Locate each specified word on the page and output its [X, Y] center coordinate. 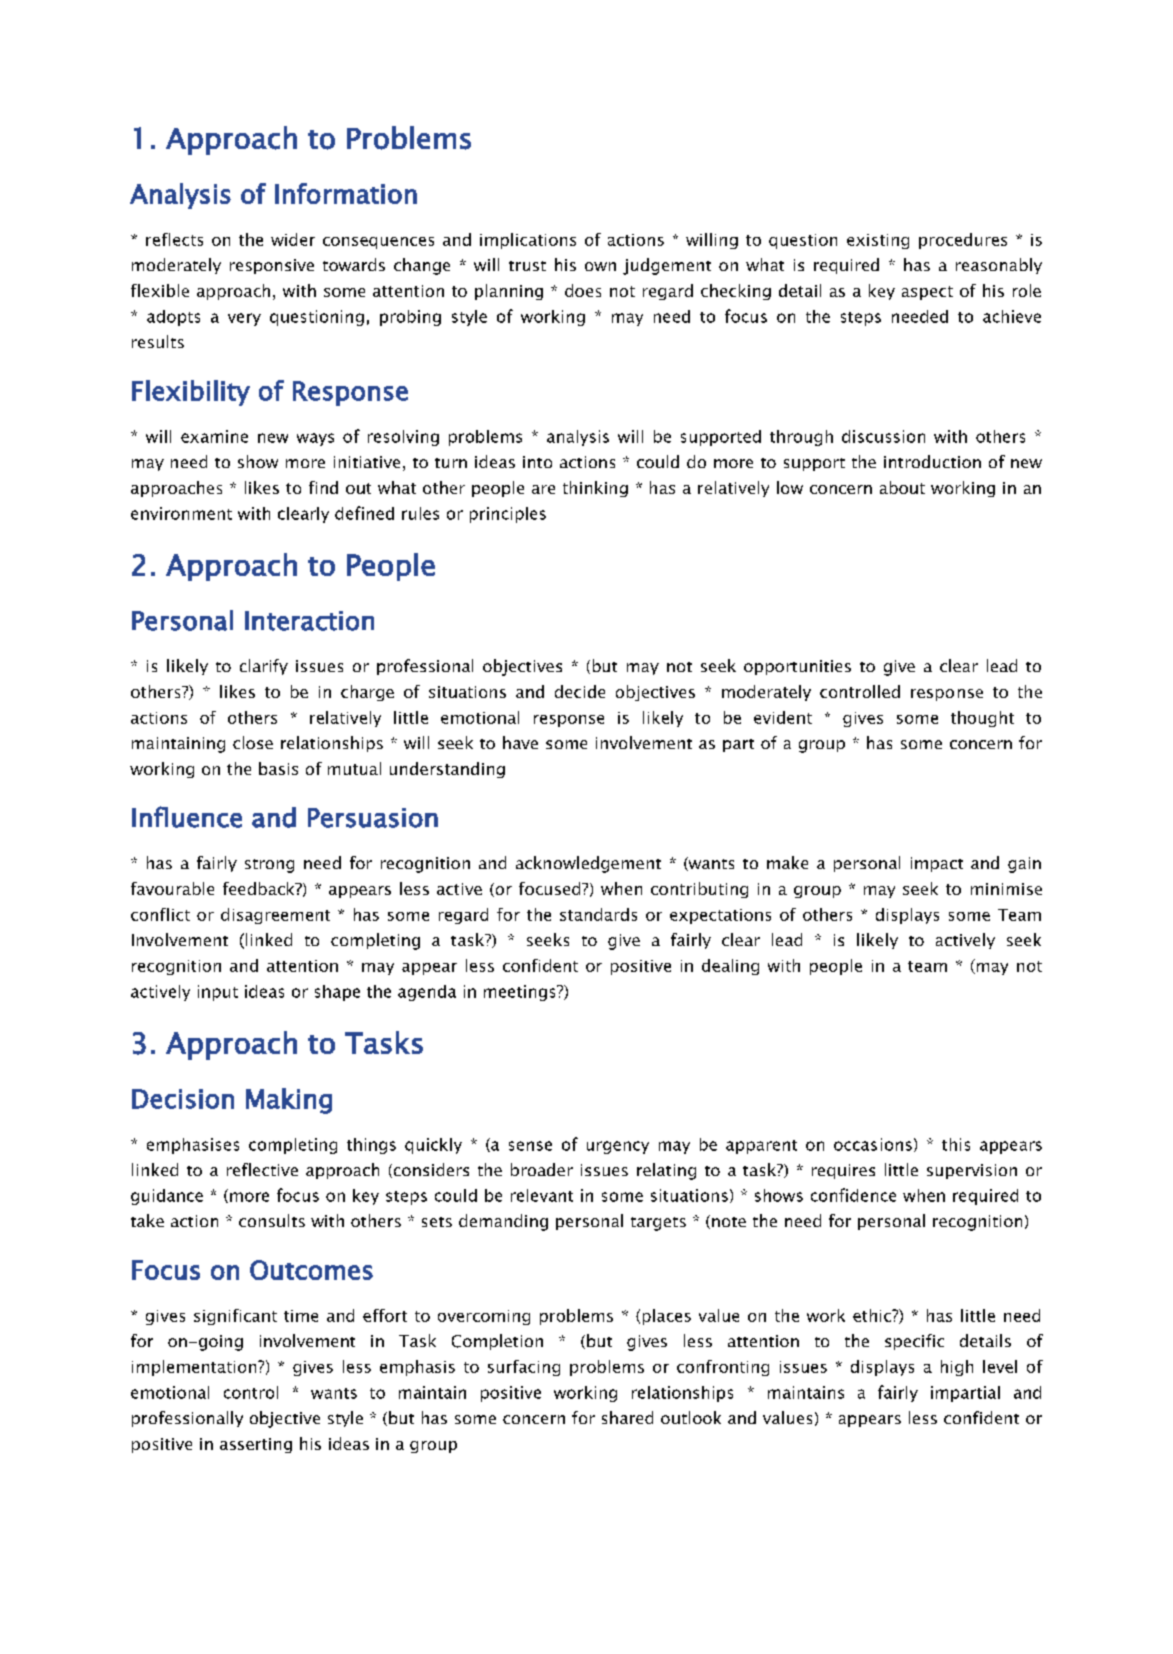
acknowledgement [588, 864]
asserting [256, 1445]
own [600, 266]
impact [937, 864]
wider [293, 239]
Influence [187, 817]
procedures [963, 241]
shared [627, 1417]
